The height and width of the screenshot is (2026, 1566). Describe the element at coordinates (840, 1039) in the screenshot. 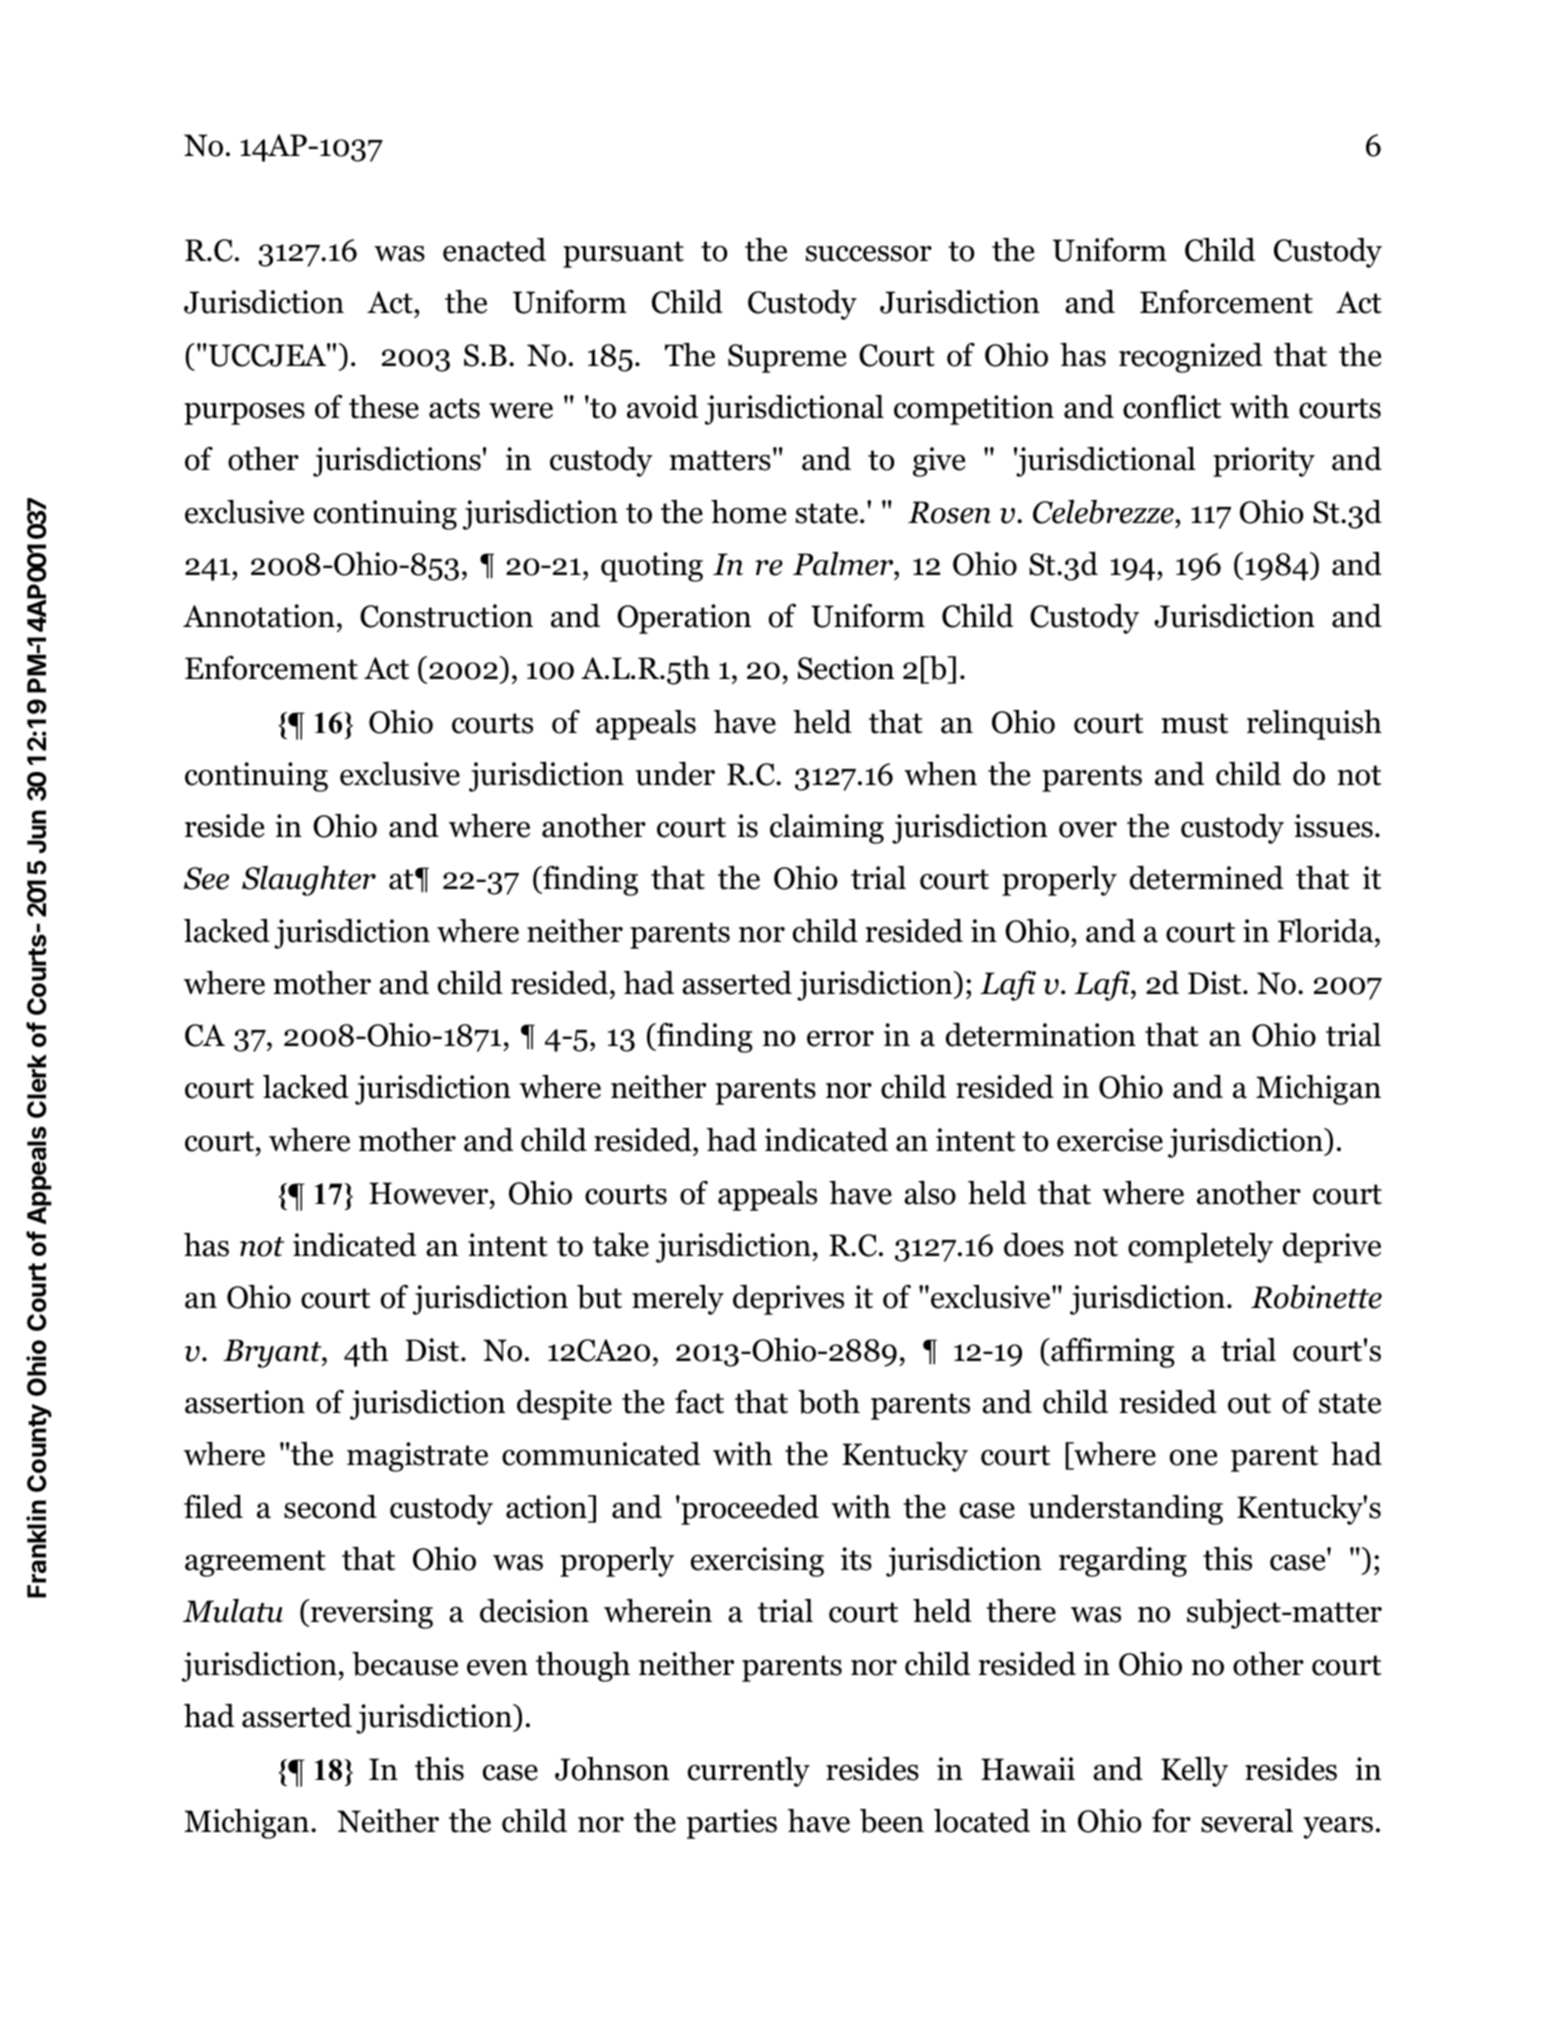

I see `error` at that location.
